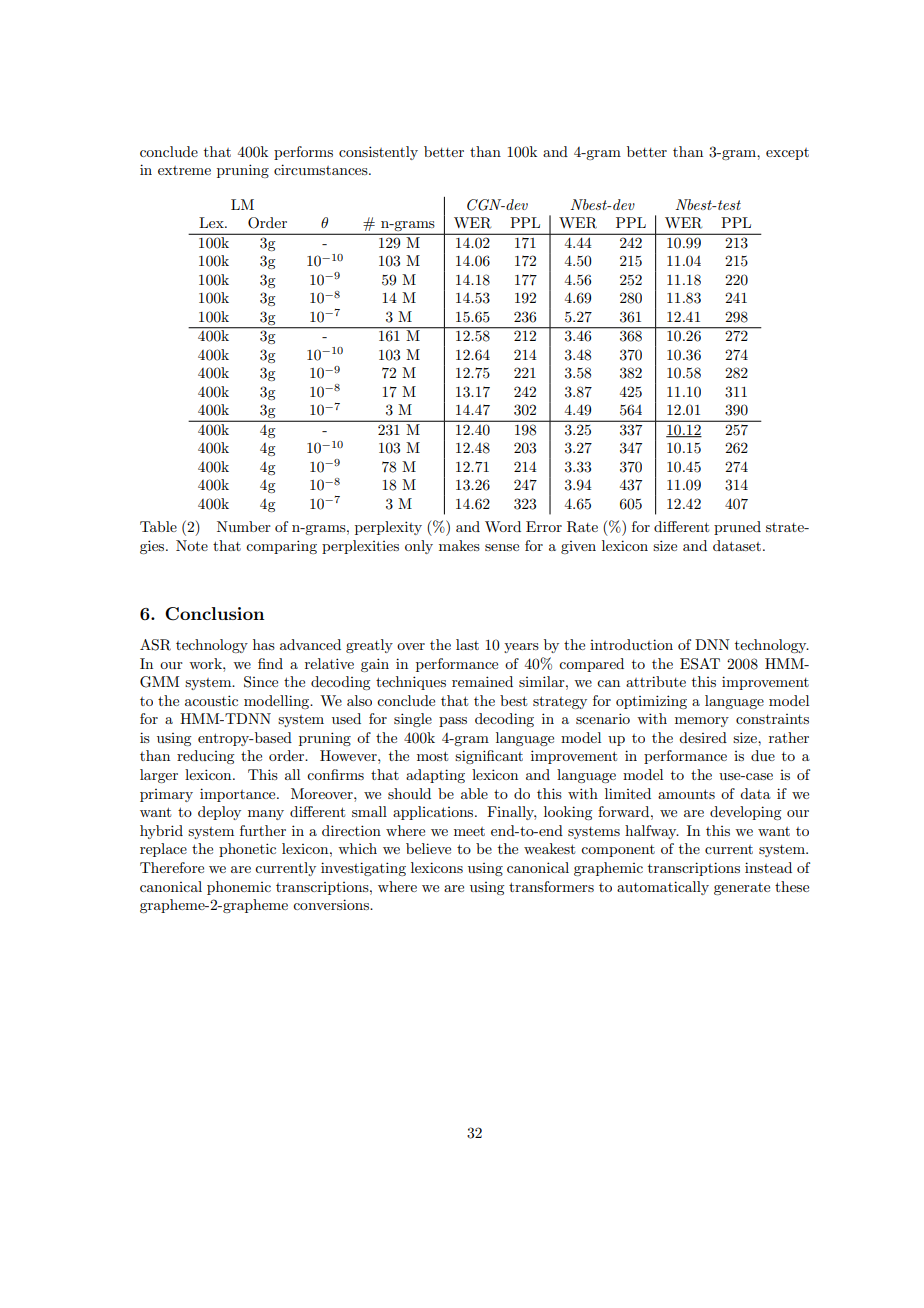 The image size is (924, 1308). Describe the element at coordinates (578, 547) in the image. I see `given` at that location.
